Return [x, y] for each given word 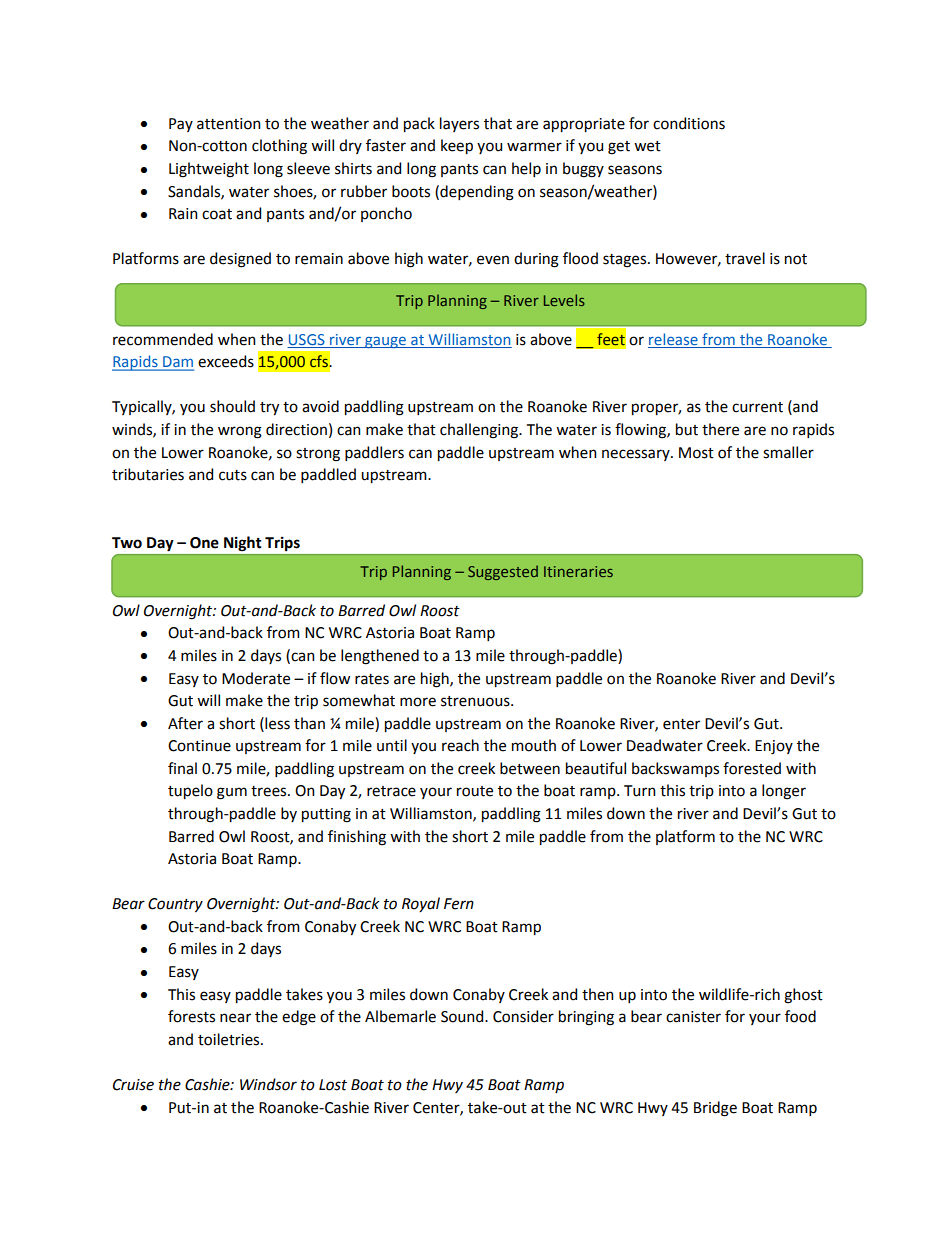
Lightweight [209, 170]
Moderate [256, 678]
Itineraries [578, 571]
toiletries [230, 1039]
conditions [689, 123]
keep [457, 146]
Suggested [503, 572]
